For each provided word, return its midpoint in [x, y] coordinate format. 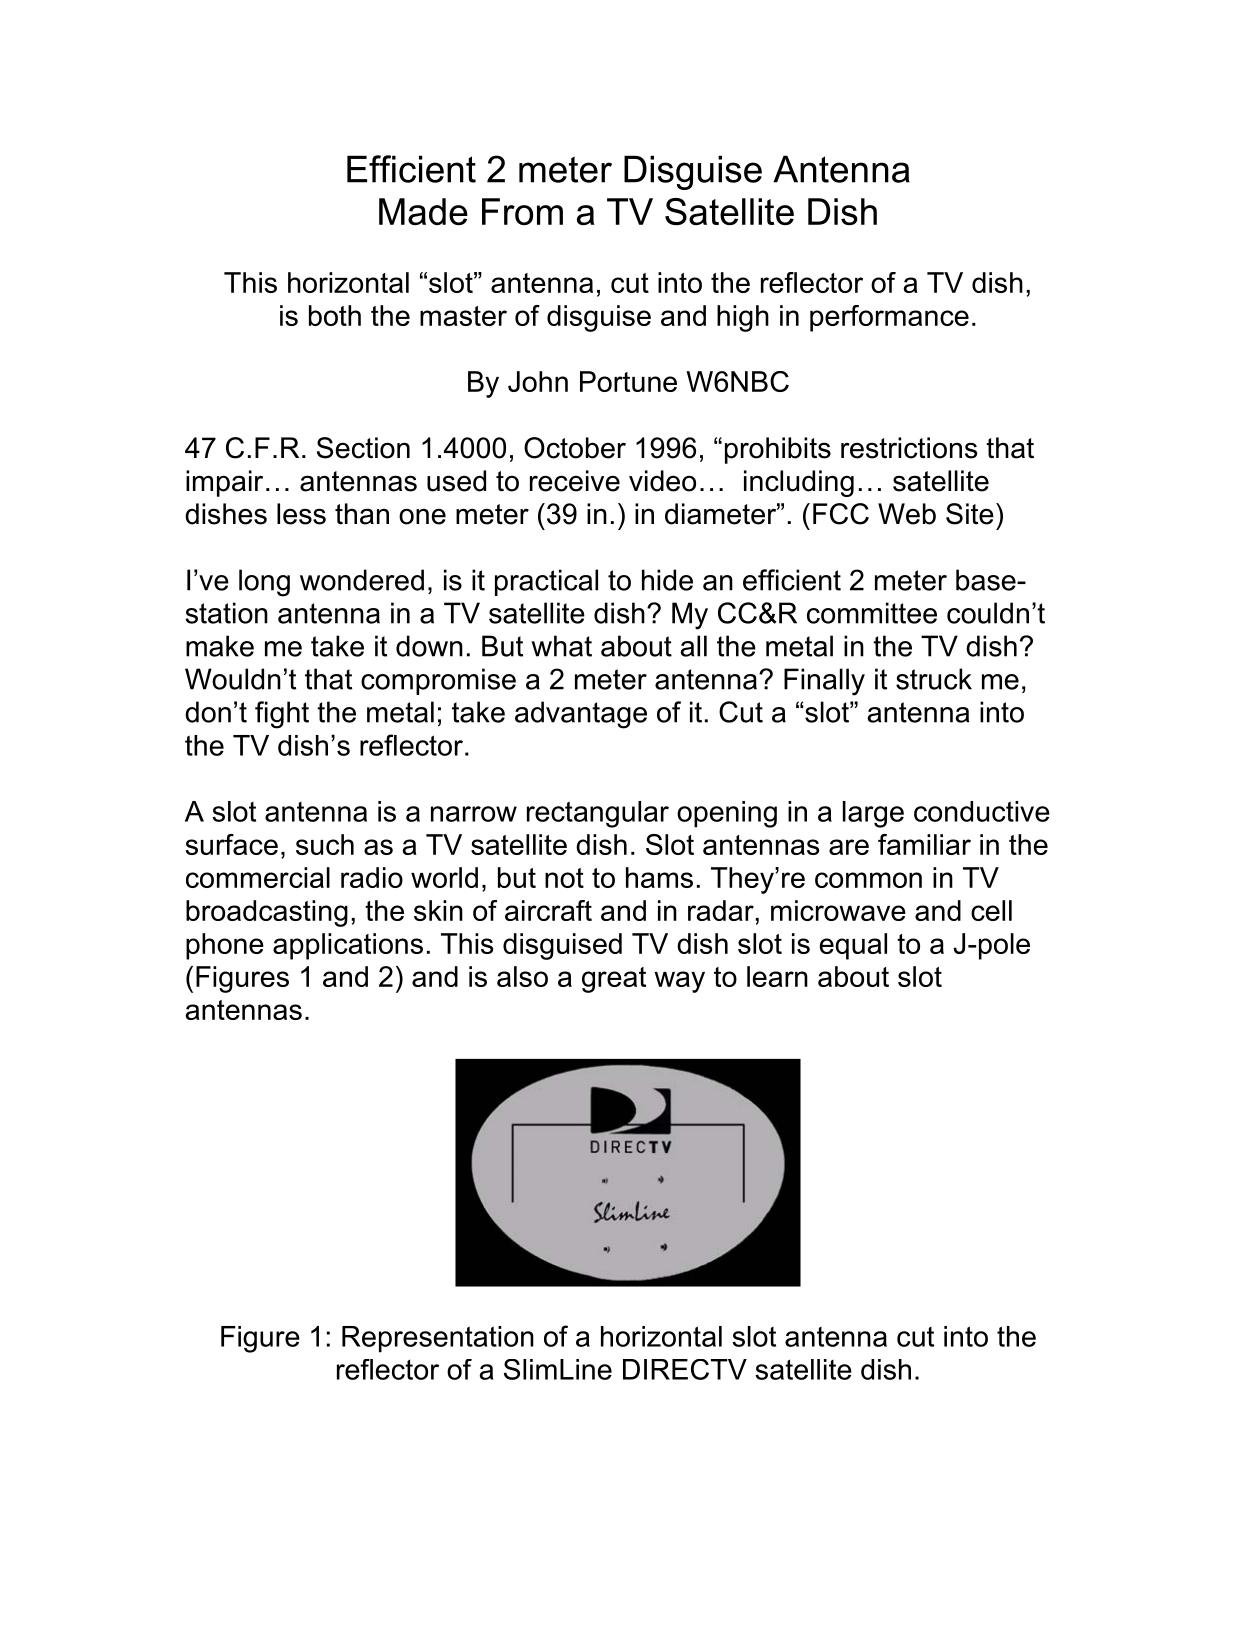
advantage [581, 715]
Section [363, 448]
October [575, 448]
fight [282, 715]
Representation [438, 1339]
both [335, 315]
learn [777, 976]
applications [348, 946]
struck [934, 679]
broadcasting [267, 913]
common [868, 880]
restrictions [909, 448]
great [614, 980]
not [564, 878]
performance [889, 318]
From [522, 211]
